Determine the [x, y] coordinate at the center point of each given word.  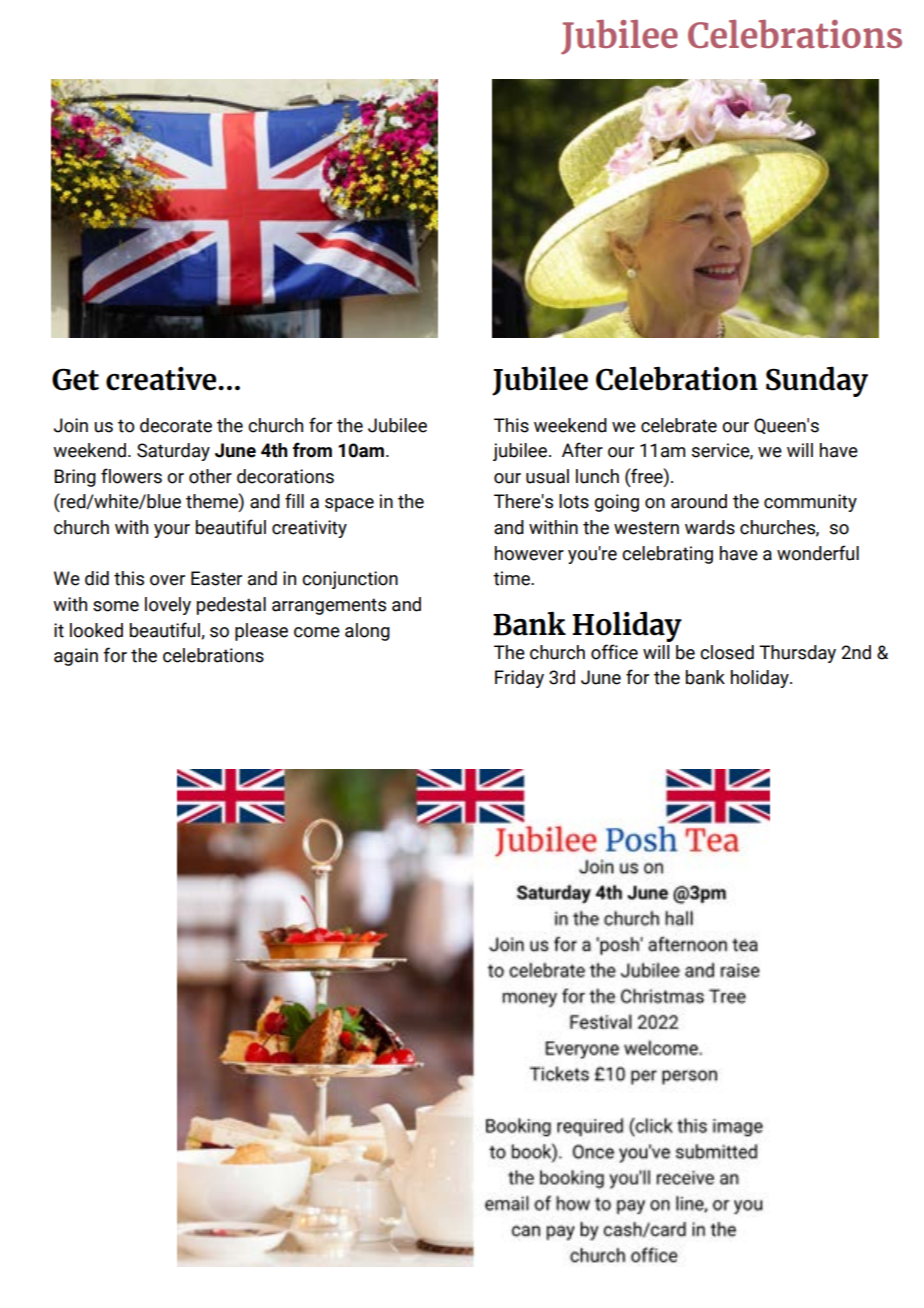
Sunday [817, 381]
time [512, 578]
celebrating [667, 555]
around [699, 501]
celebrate [679, 425]
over [167, 580]
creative [162, 379]
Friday [519, 679]
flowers [131, 476]
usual [547, 476]
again [76, 657]
